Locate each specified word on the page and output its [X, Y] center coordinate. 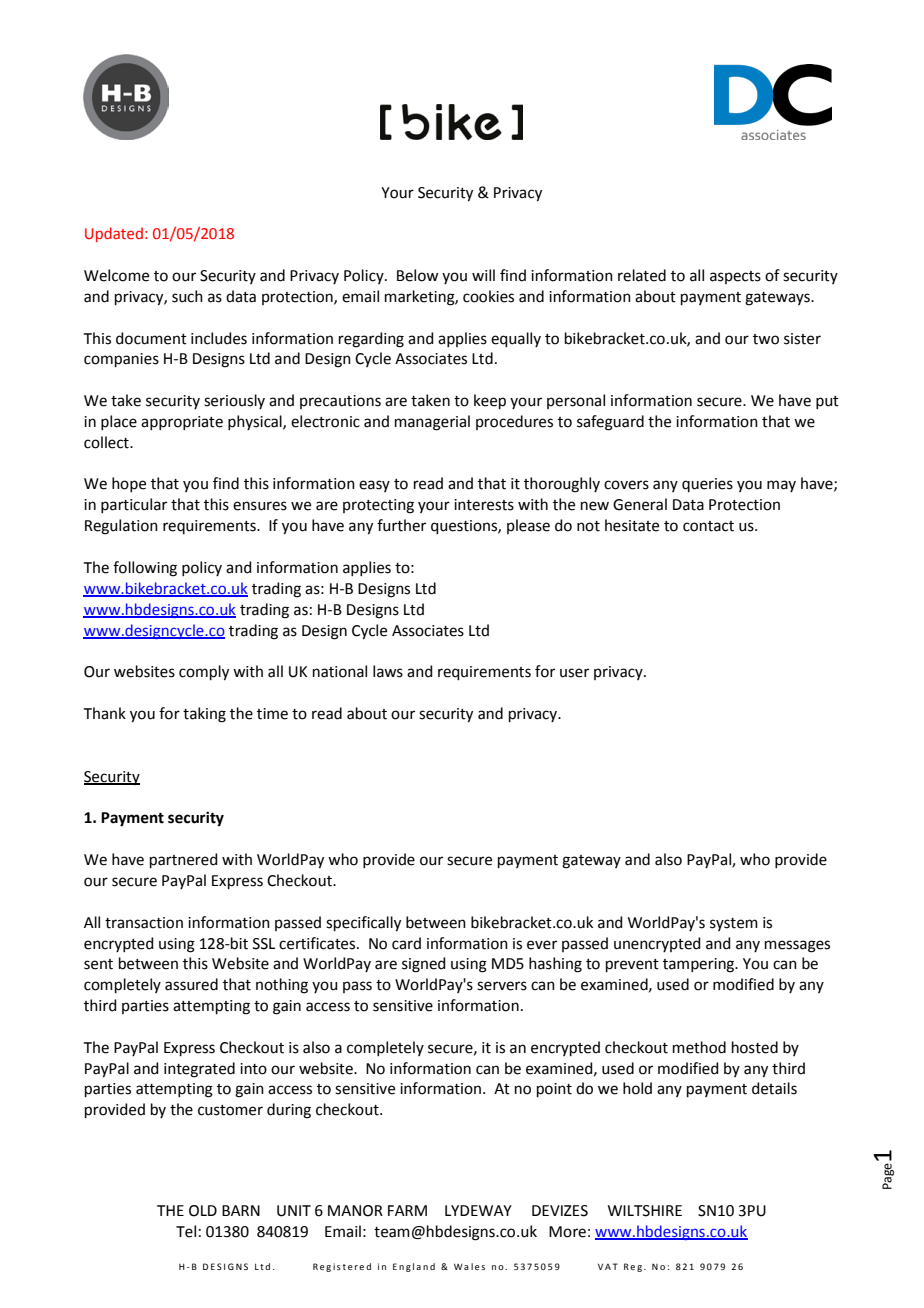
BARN [241, 1210]
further [401, 525]
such [187, 296]
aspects [735, 277]
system [734, 924]
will [483, 275]
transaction [144, 923]
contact [708, 526]
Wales [469, 1266]
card [406, 943]
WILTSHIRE [645, 1211]
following [145, 569]
